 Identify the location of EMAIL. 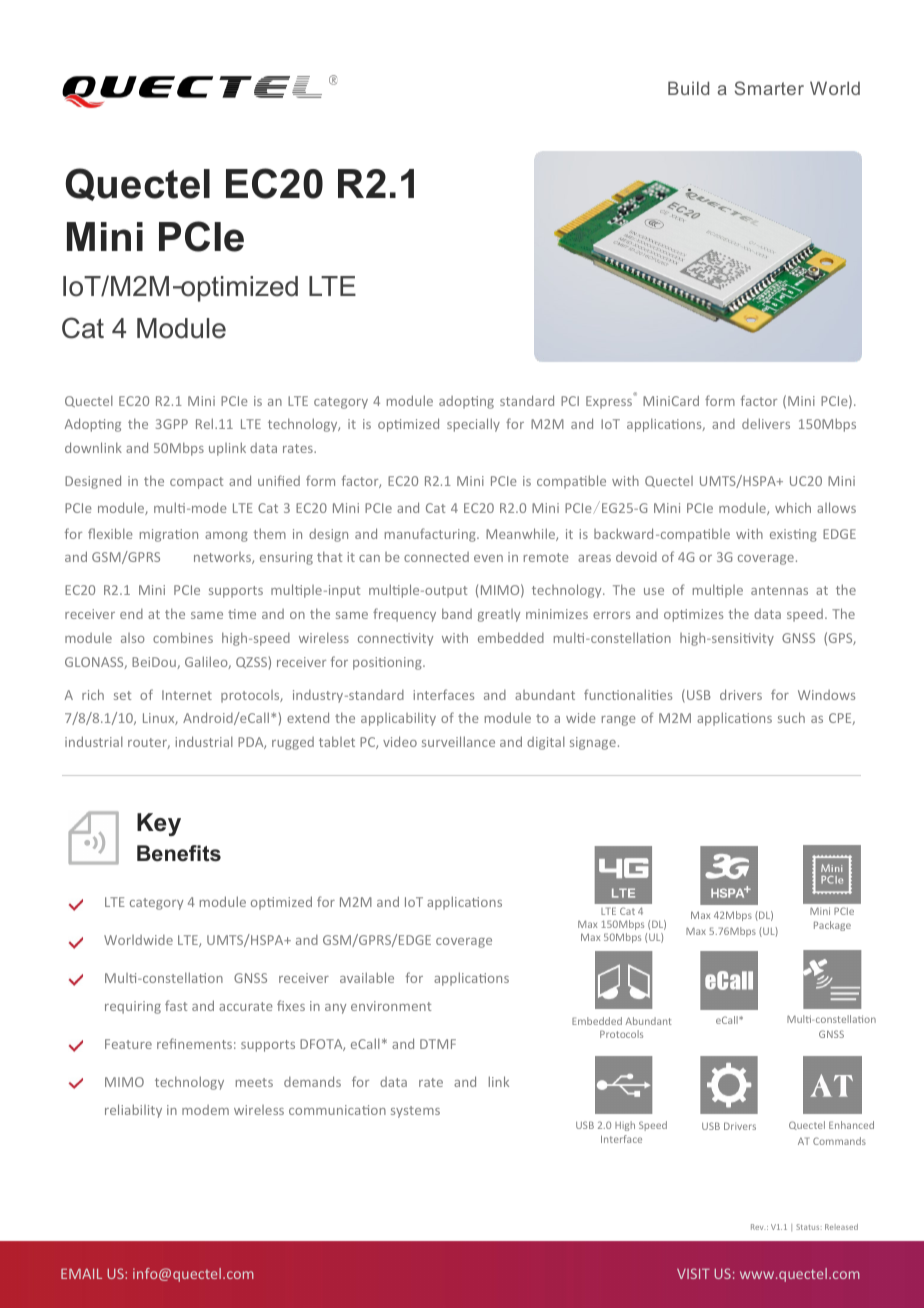
(81, 1273).
